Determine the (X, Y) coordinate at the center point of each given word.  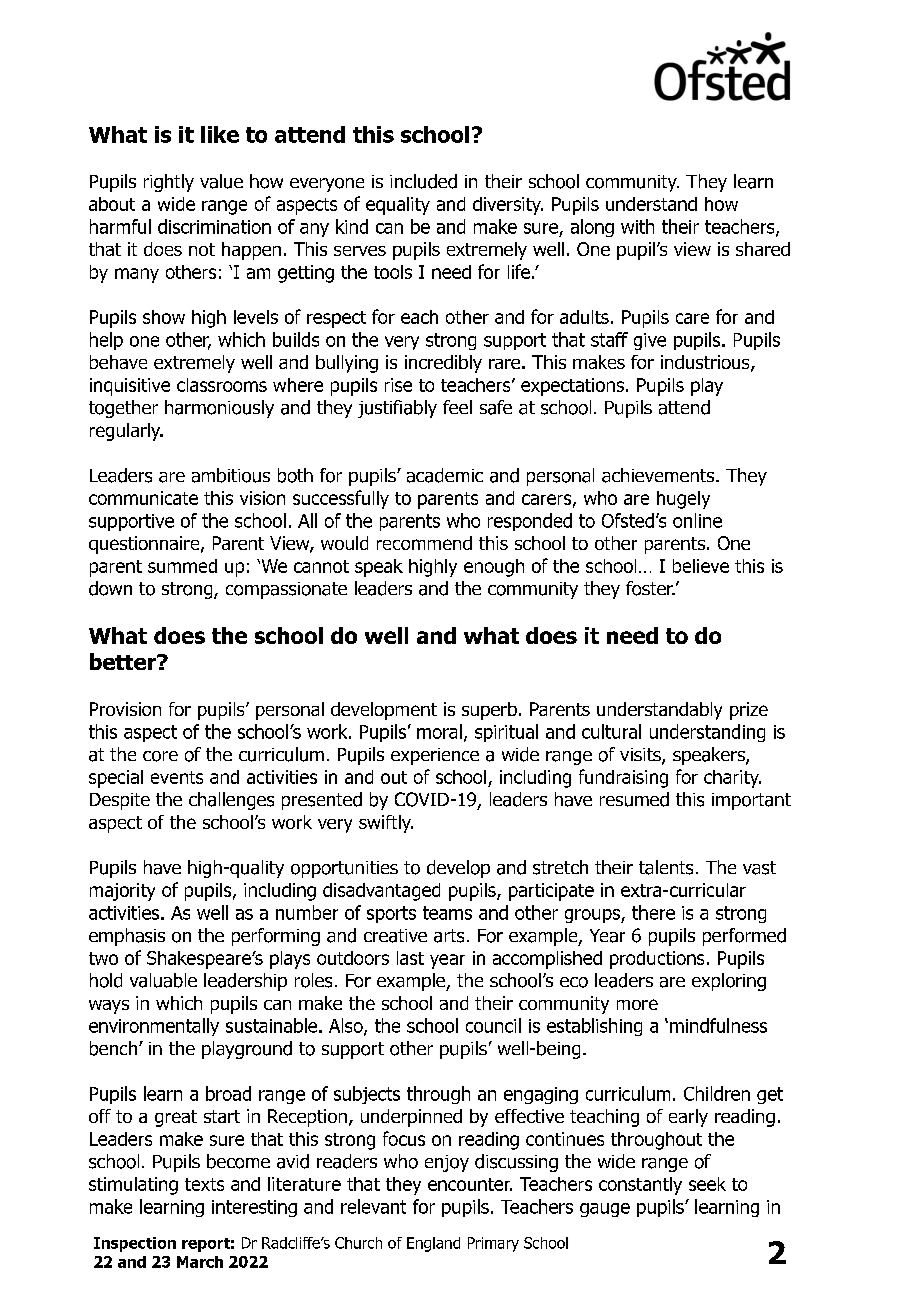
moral (439, 731)
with (637, 226)
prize (749, 711)
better (124, 661)
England (433, 1244)
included (423, 181)
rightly (169, 183)
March (200, 1262)
